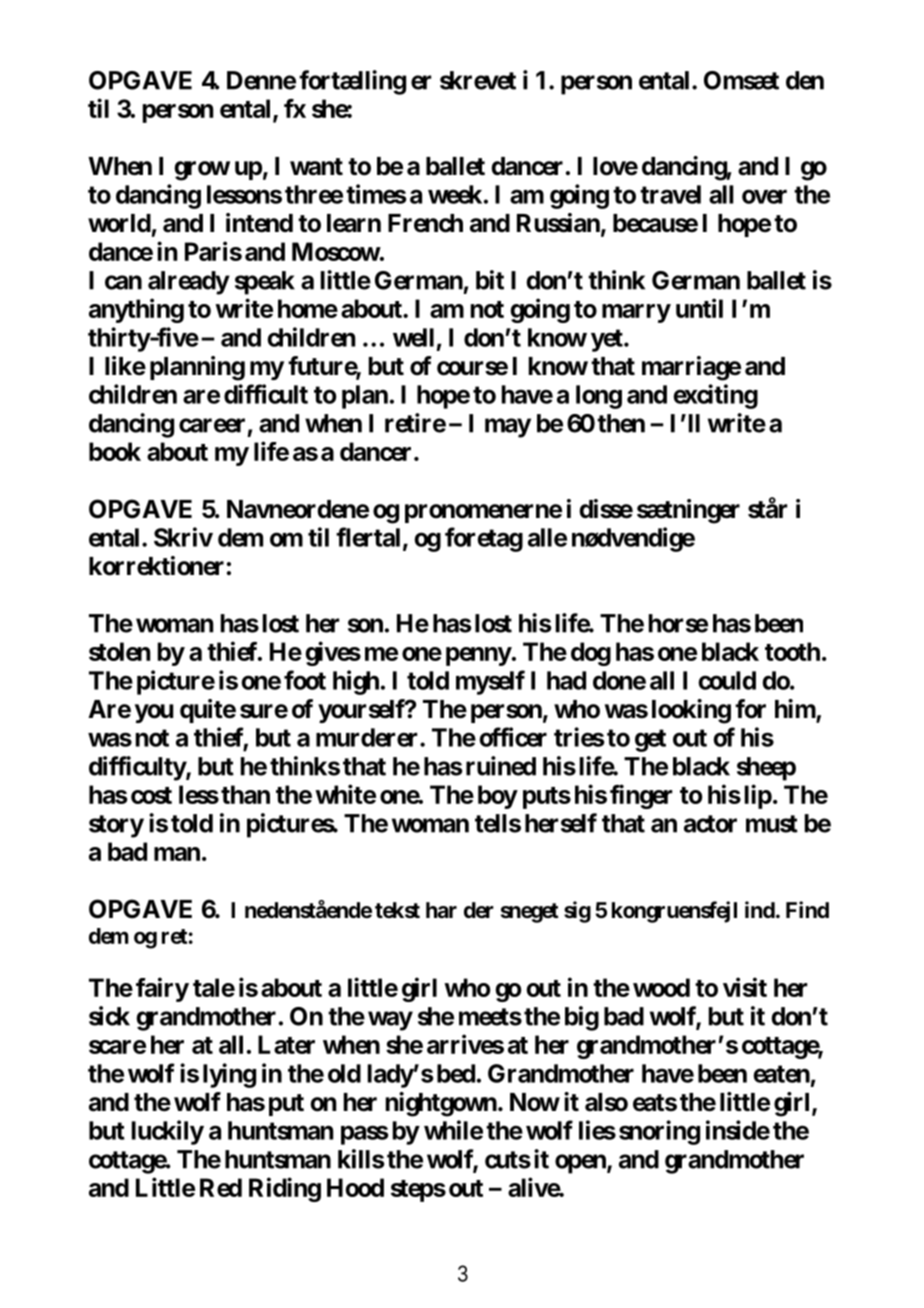 This image has width=924, height=1308. I want to click on over, so click(764, 196).
